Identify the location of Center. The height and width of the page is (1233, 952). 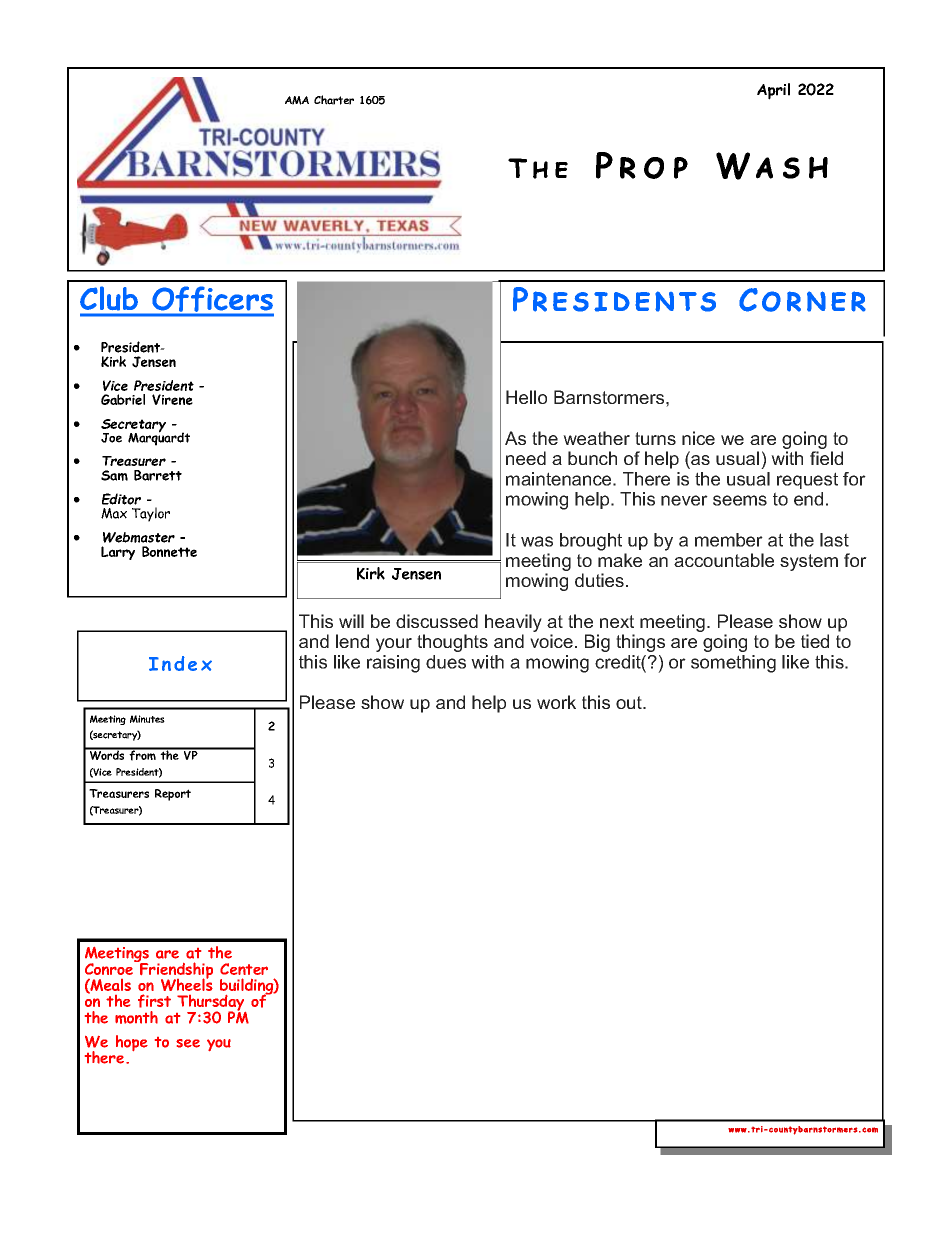
(244, 969).
